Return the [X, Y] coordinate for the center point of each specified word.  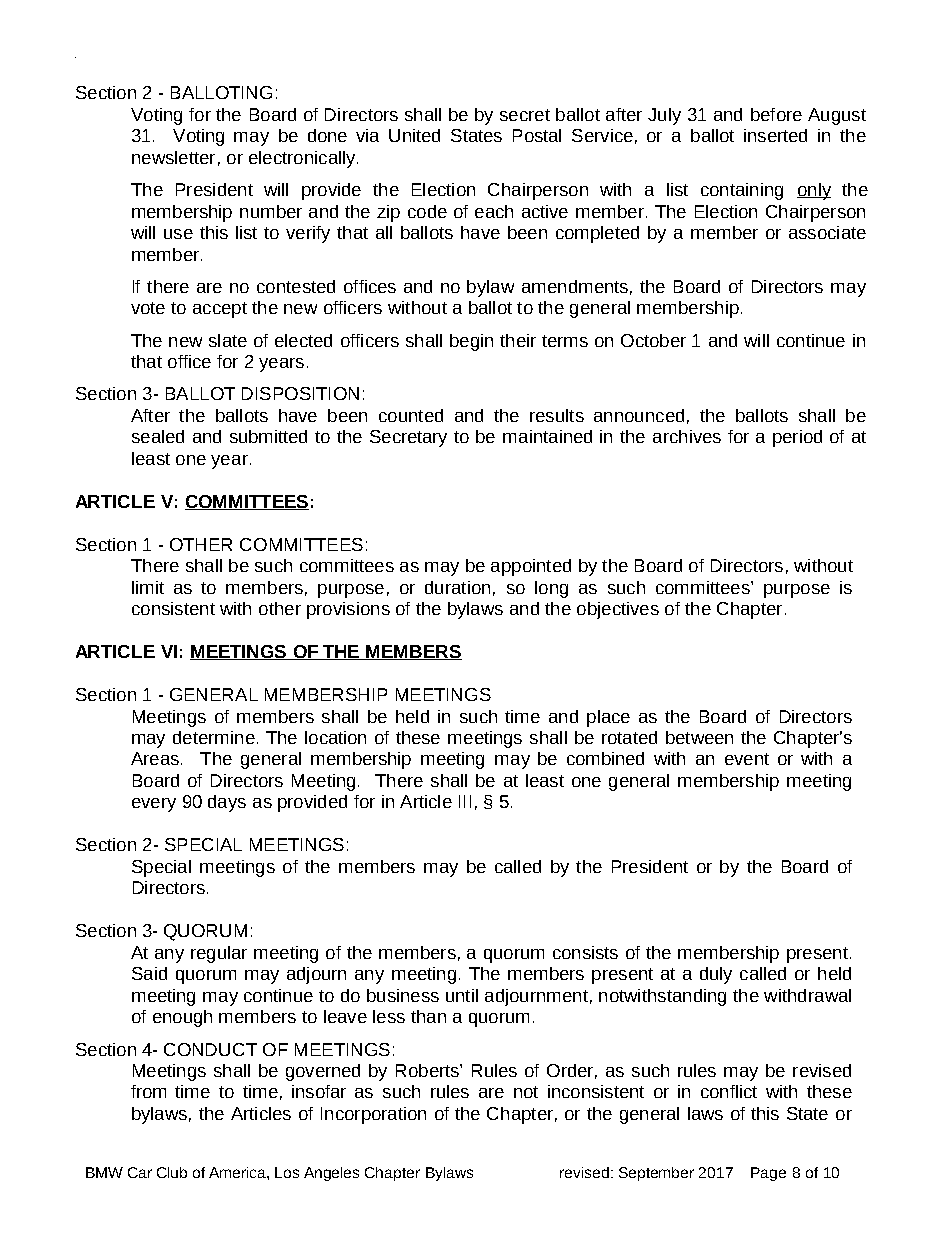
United [414, 135]
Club [172, 1172]
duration [457, 587]
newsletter [173, 157]
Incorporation [373, 1115]
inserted [775, 135]
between [699, 737]
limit [148, 587]
